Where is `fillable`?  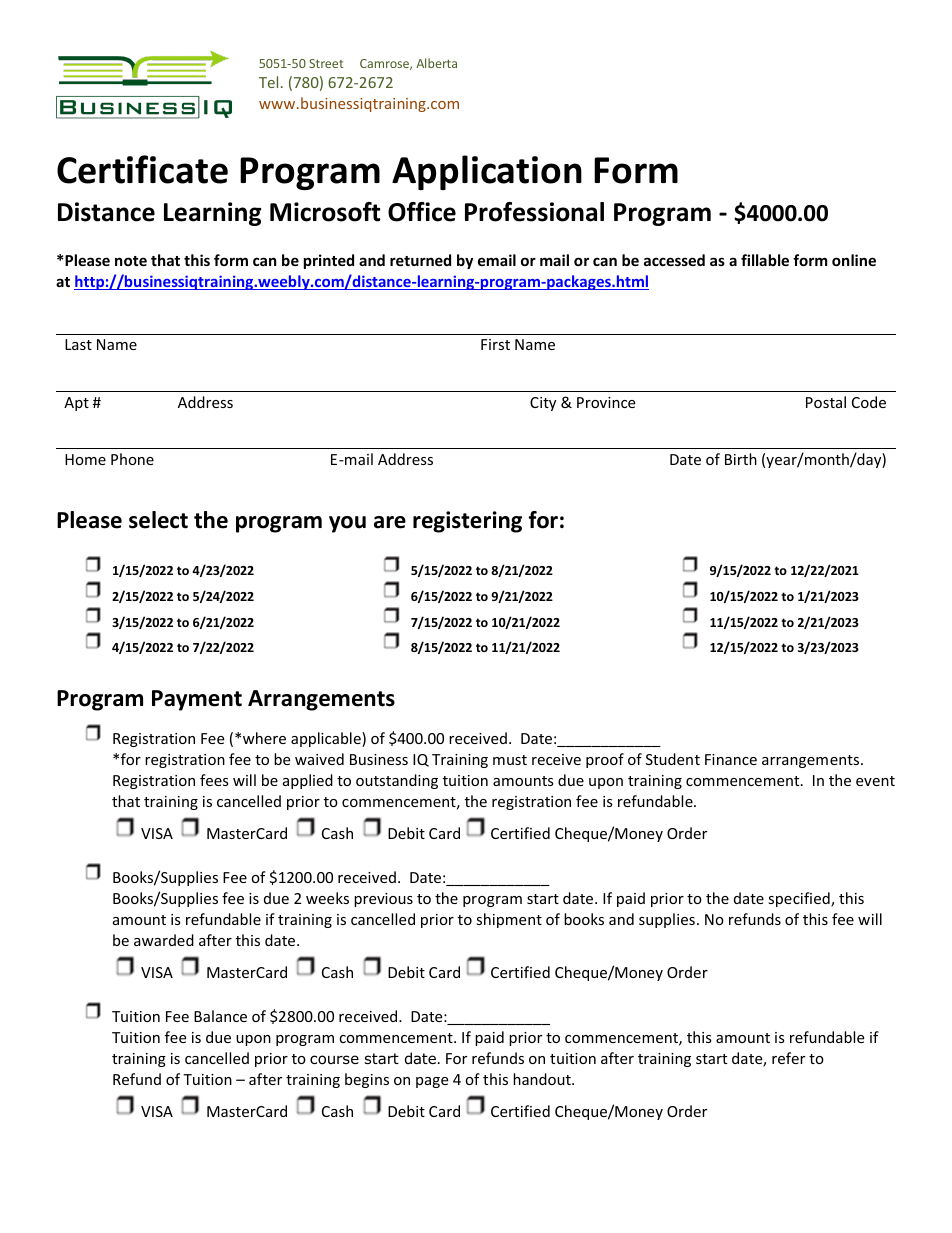
fillable is located at coordinates (765, 260).
